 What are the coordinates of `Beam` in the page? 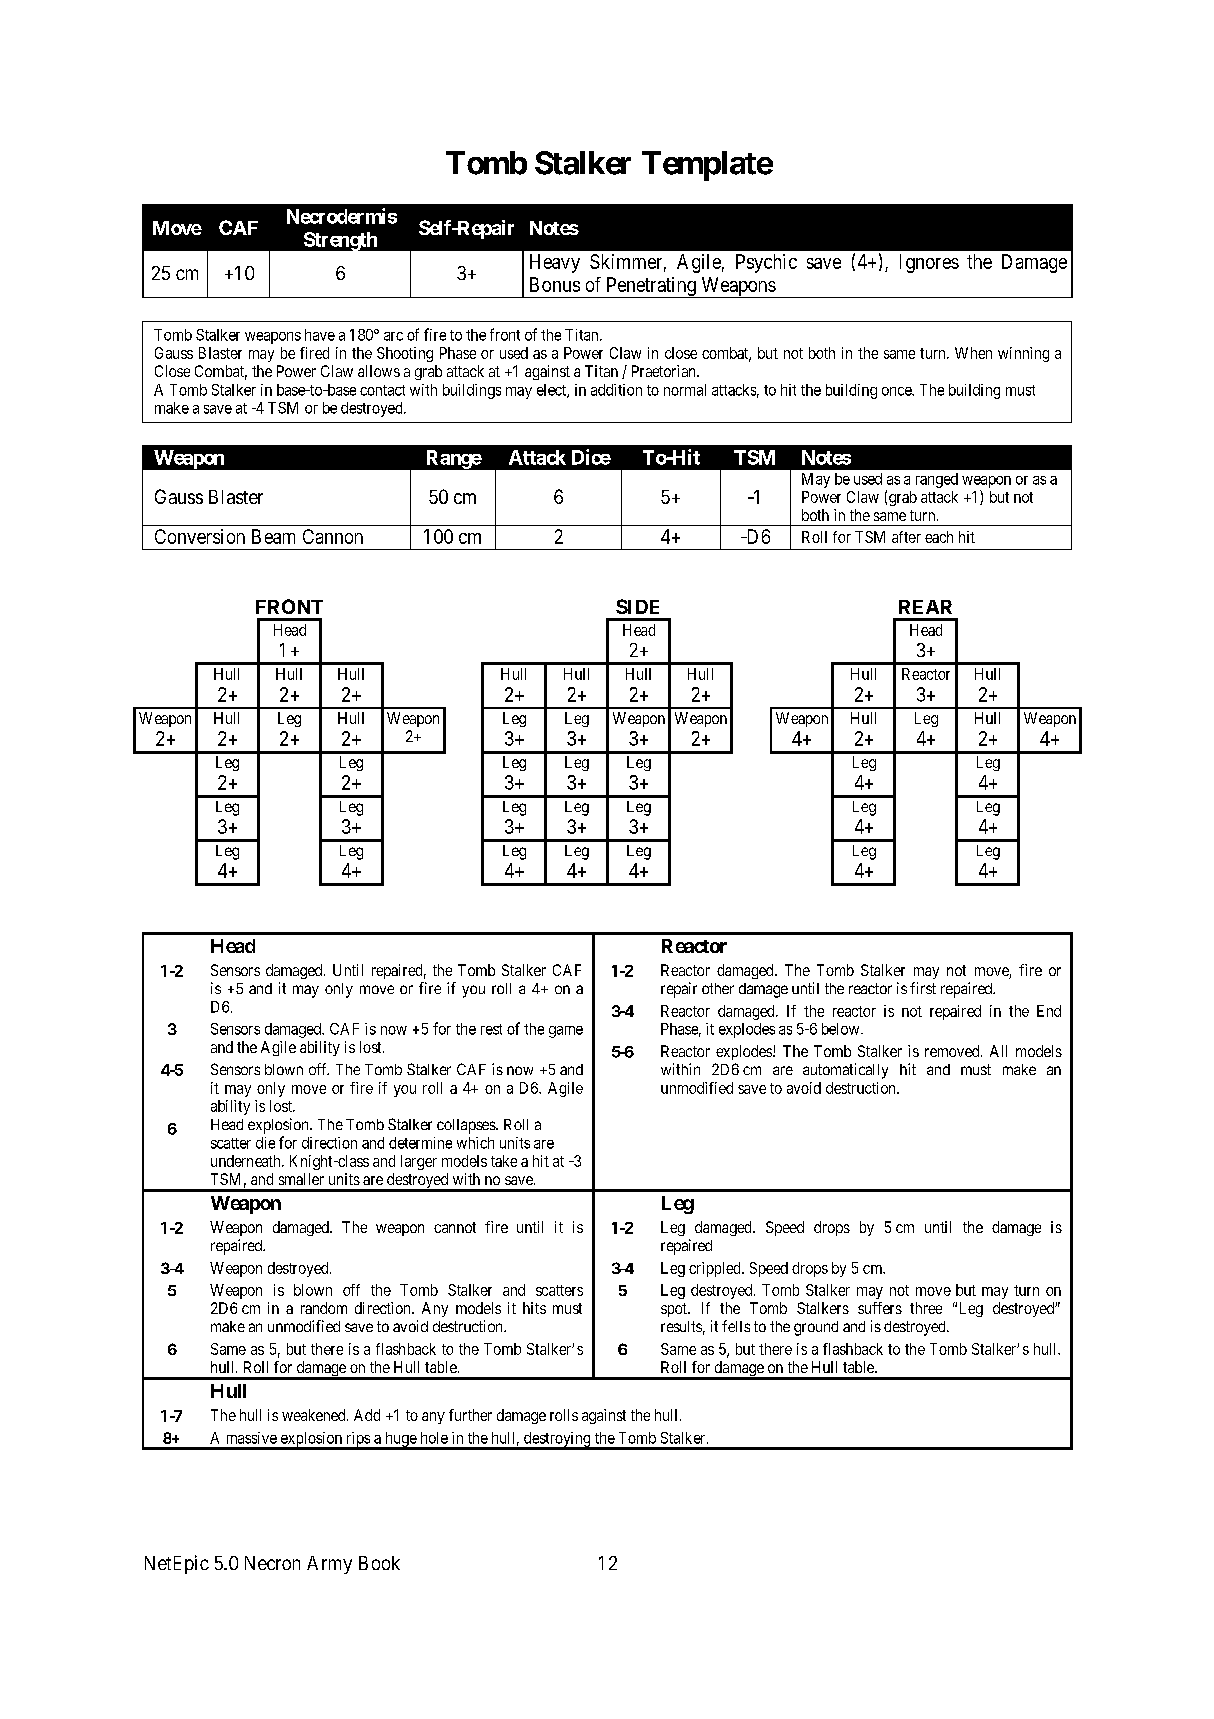 It's located at (273, 536).
